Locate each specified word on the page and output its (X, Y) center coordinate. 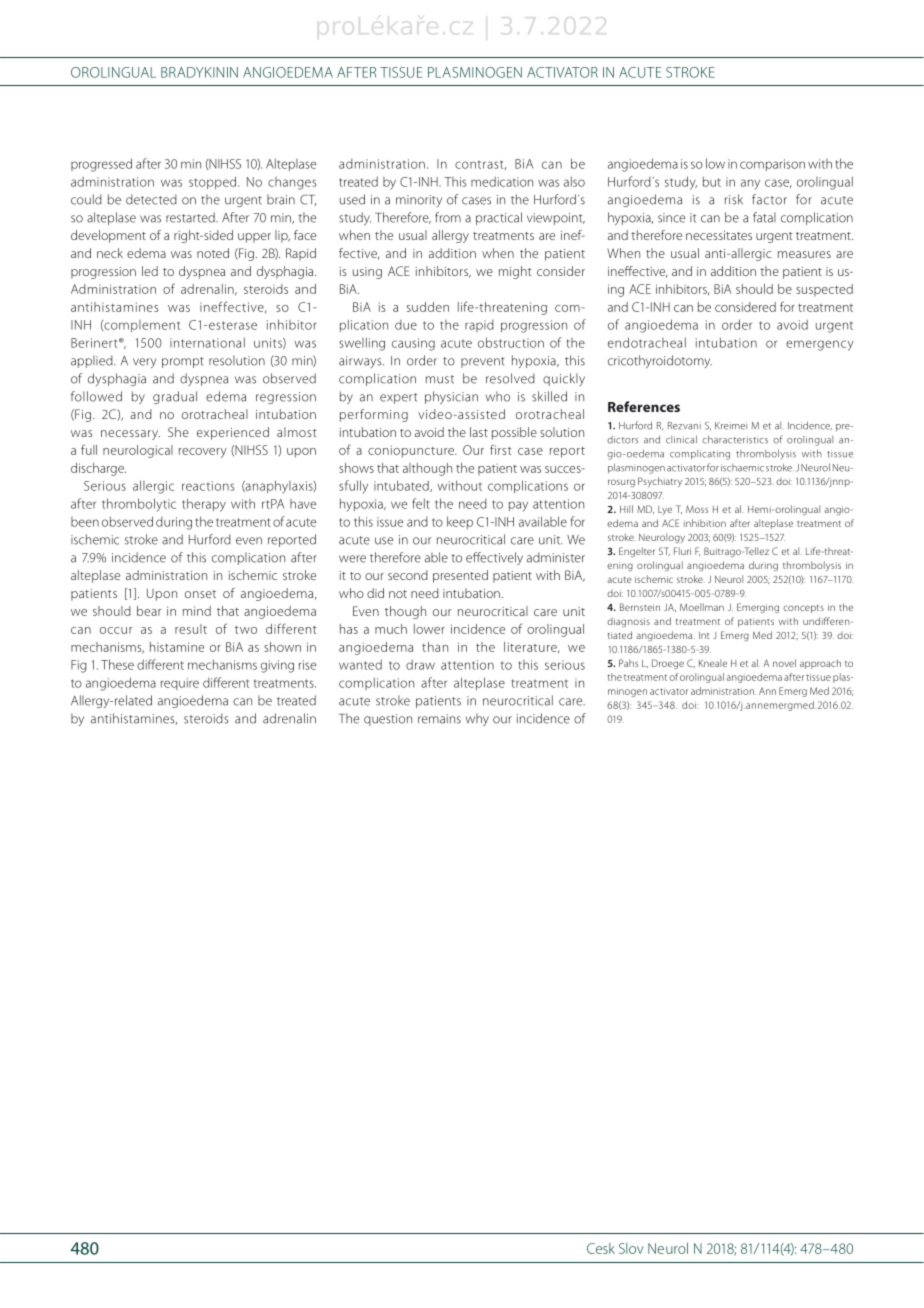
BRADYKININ (199, 72)
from (448, 217)
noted (213, 253)
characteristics (735, 439)
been (85, 522)
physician (451, 397)
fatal (764, 217)
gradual (175, 397)
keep (460, 522)
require (180, 684)
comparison (772, 165)
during (763, 566)
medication (502, 181)
